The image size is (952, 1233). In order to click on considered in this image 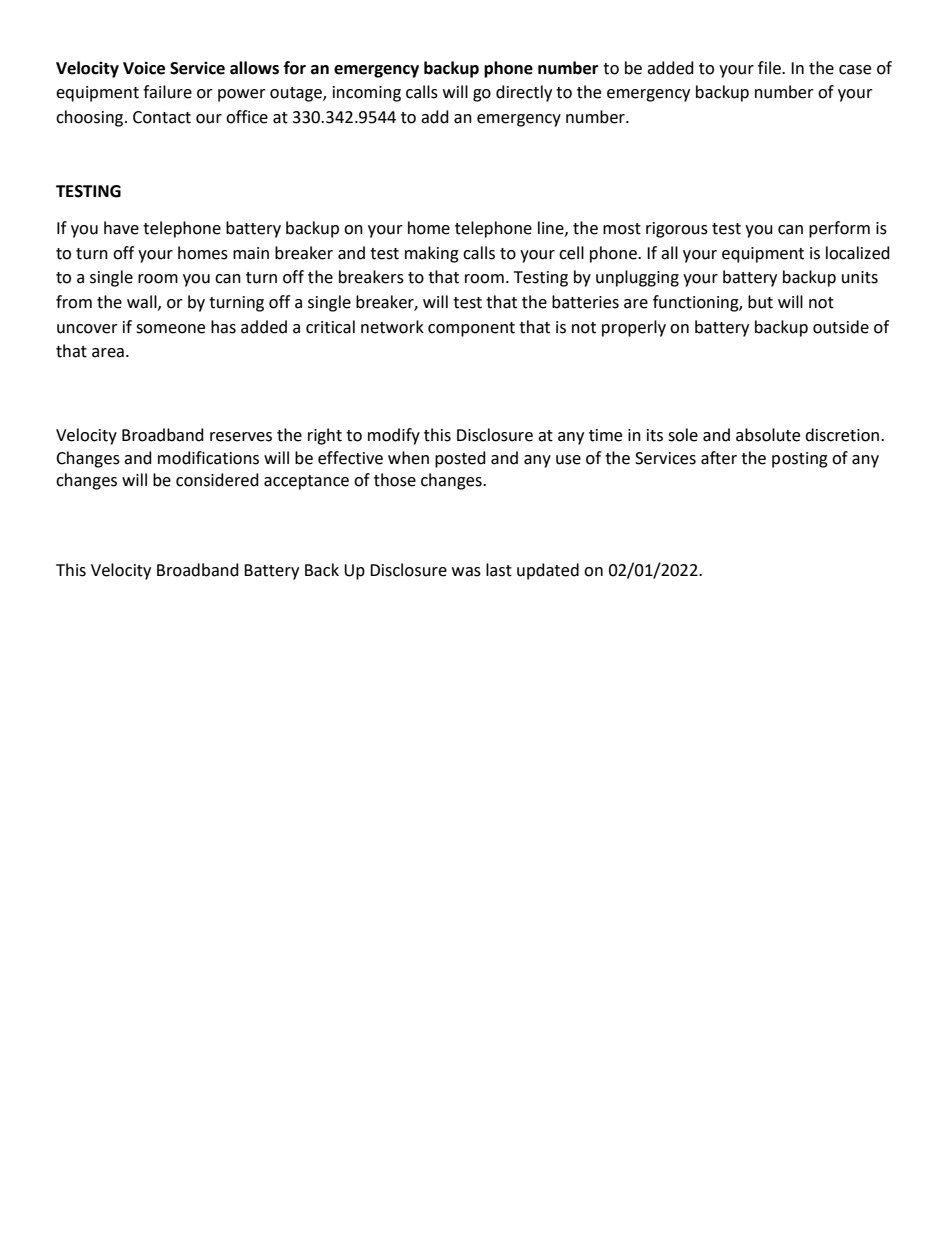, I will do `click(217, 480)`.
